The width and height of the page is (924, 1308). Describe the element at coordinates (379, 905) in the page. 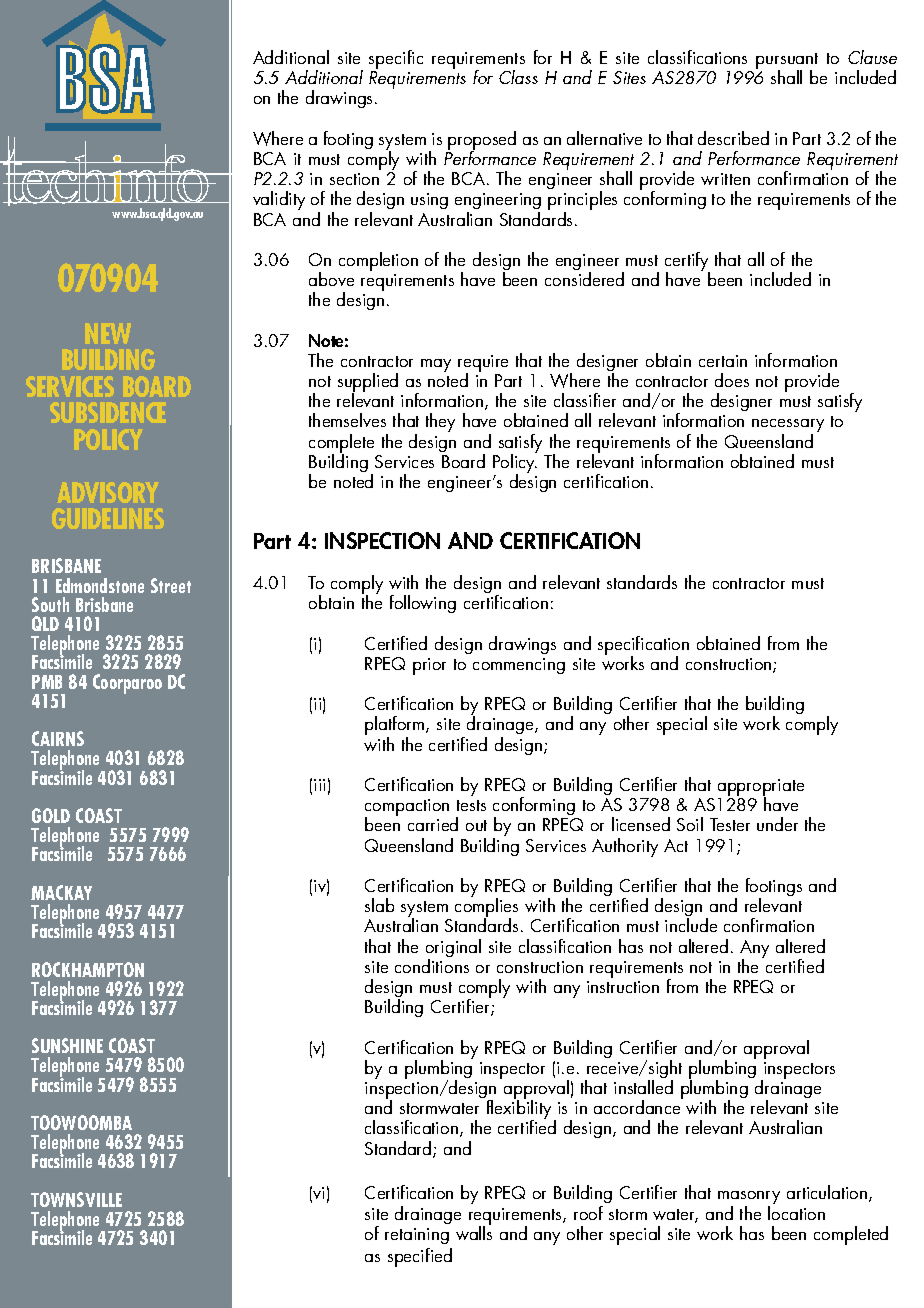

I see `slab` at that location.
